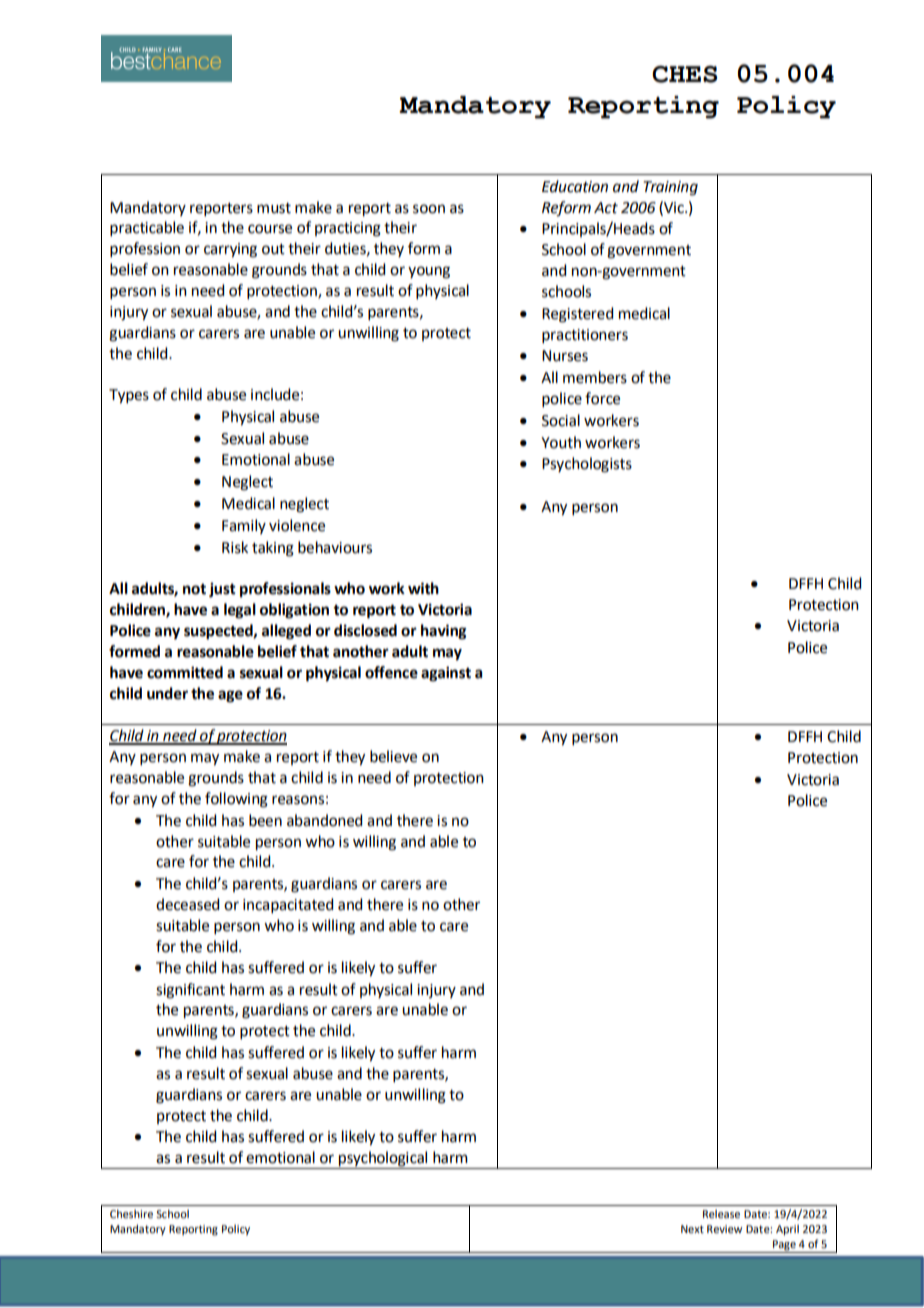  What do you see at coordinates (129, 396) in the screenshot?
I see `Types` at bounding box center [129, 396].
